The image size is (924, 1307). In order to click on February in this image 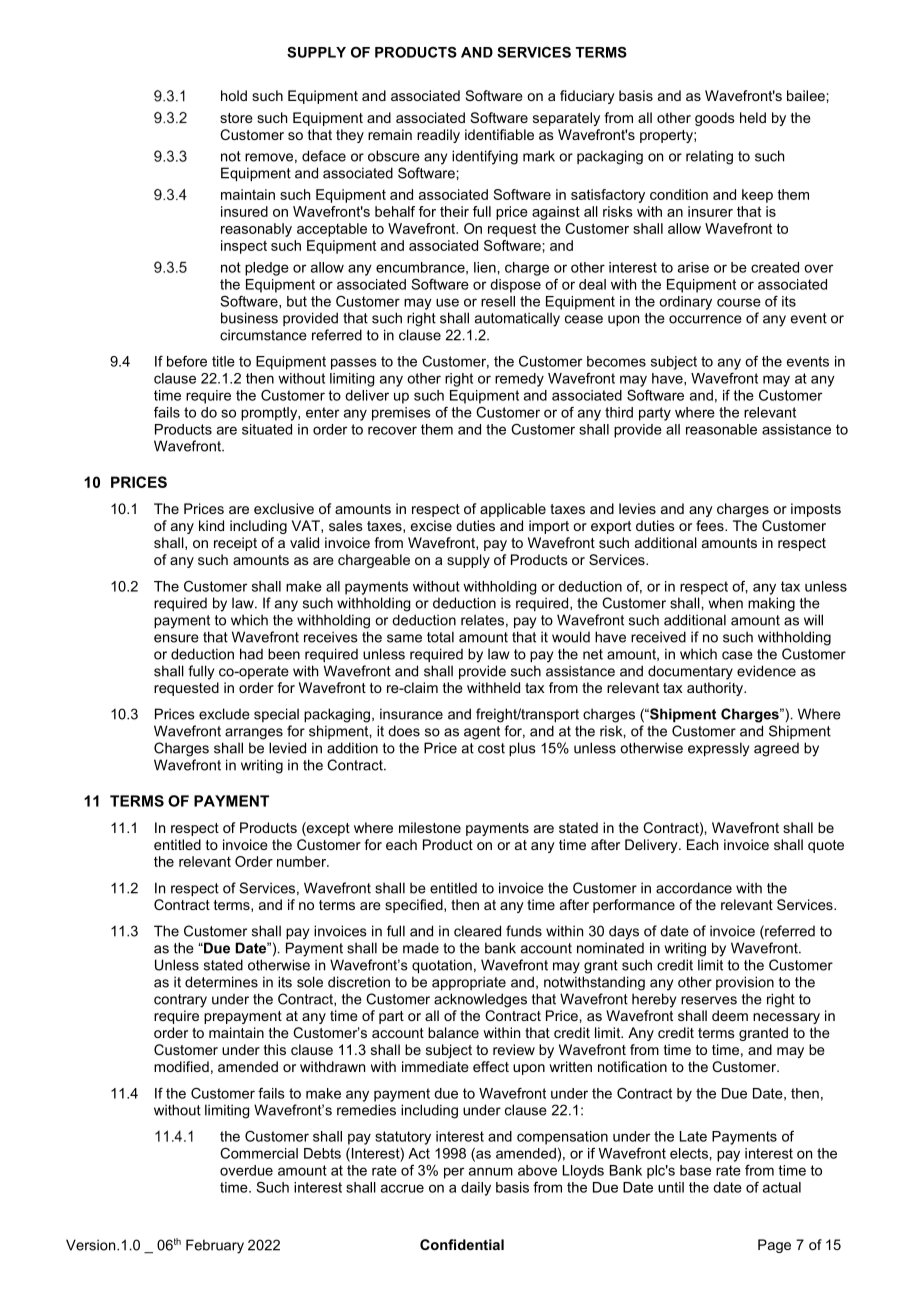, I will do `click(215, 1246)`.
